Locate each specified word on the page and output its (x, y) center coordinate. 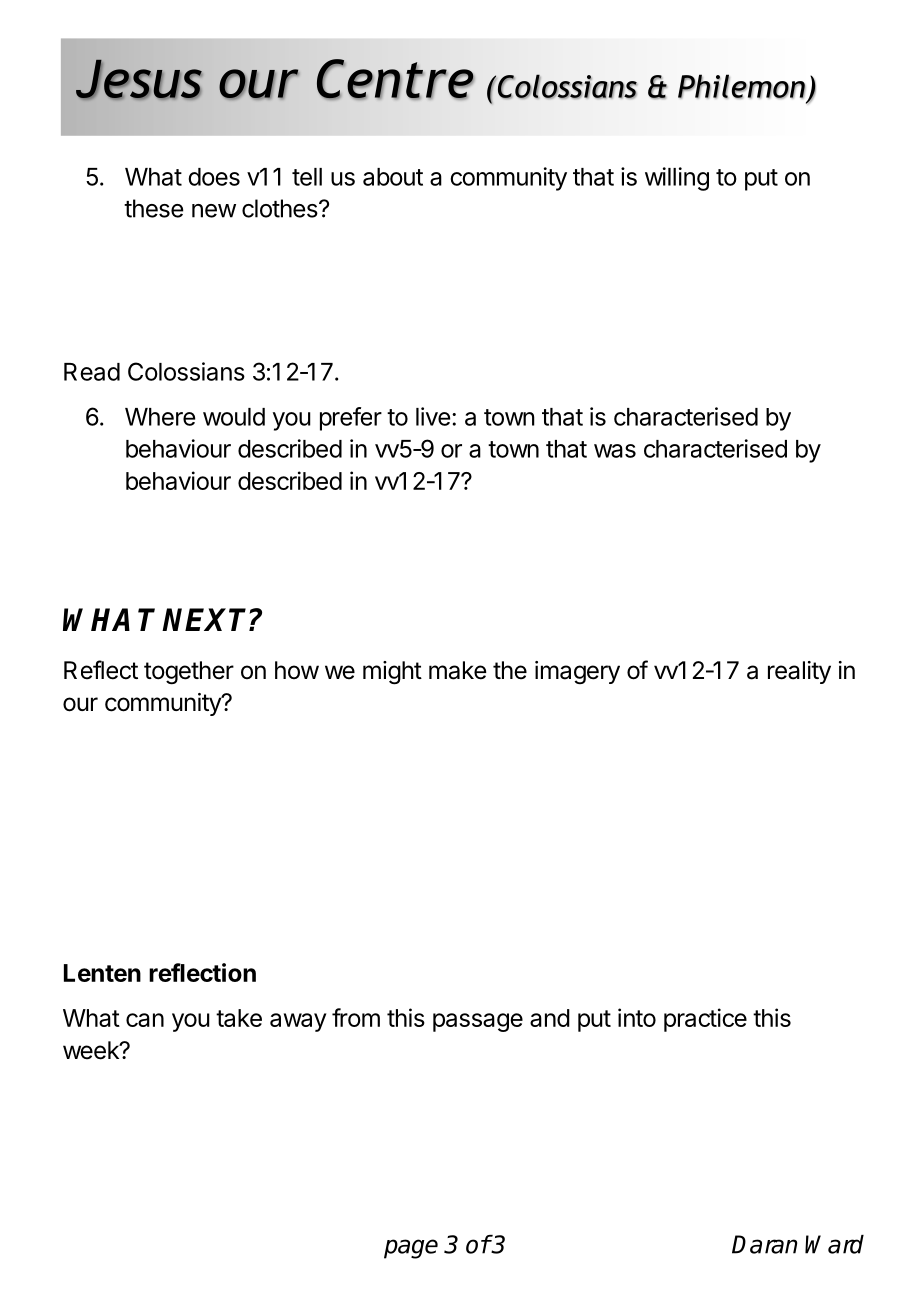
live (433, 416)
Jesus (139, 80)
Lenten (102, 973)
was (615, 451)
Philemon (742, 86)
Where (160, 417)
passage (478, 1022)
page (411, 1249)
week (92, 1050)
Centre (395, 79)
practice (705, 1020)
